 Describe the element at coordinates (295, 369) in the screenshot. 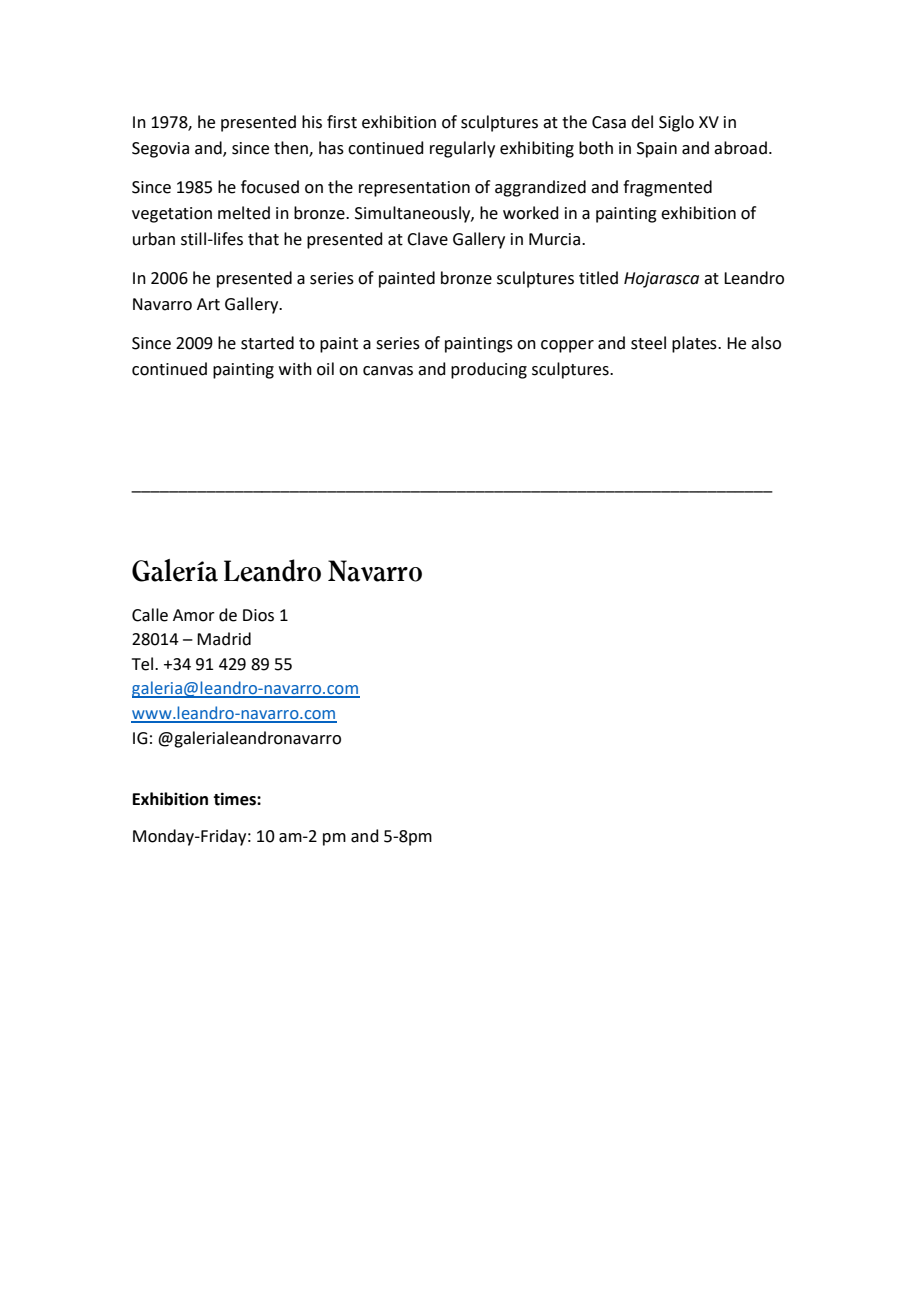

I see `with` at that location.
